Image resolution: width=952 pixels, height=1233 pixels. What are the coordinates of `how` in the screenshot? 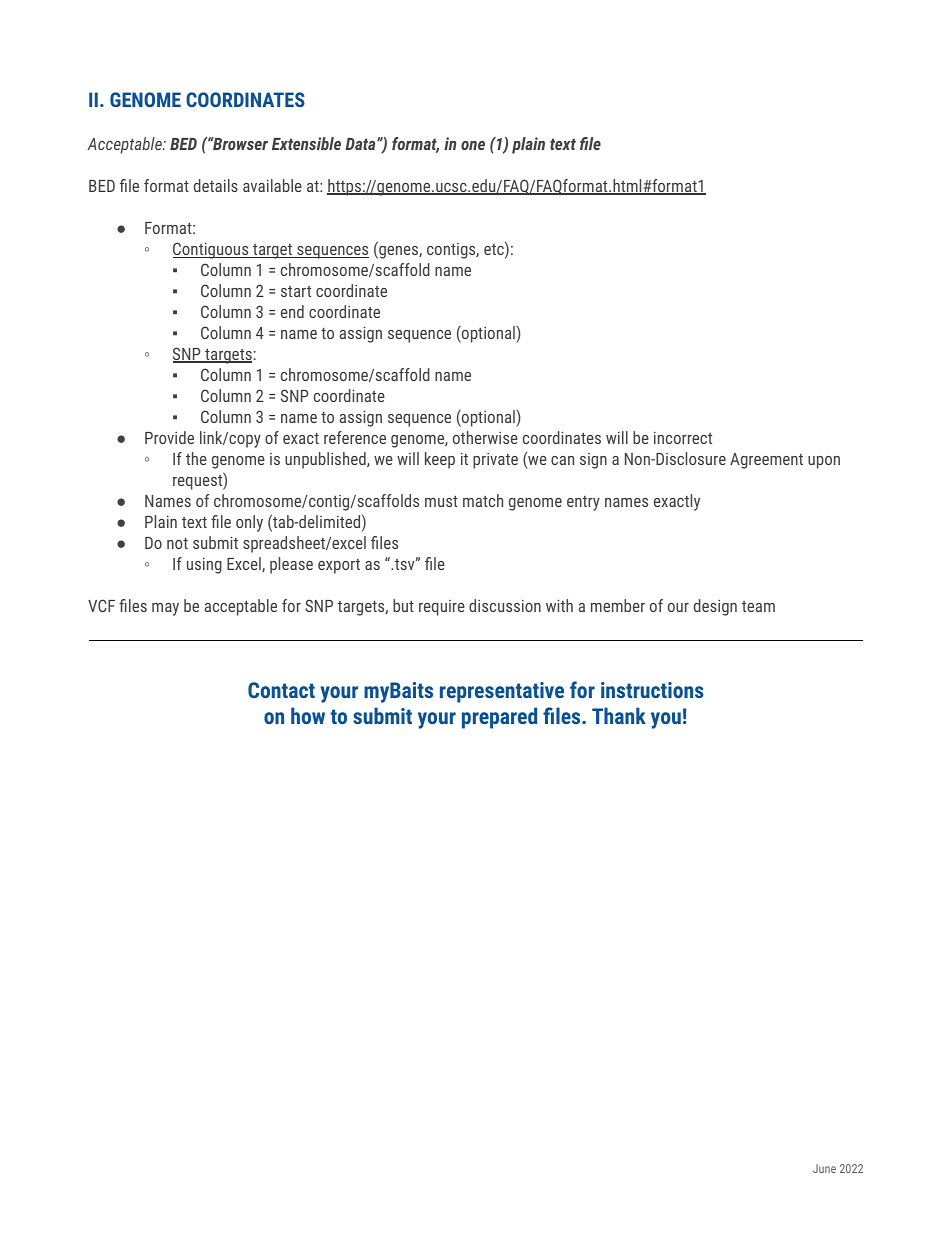 It's located at (308, 715).
